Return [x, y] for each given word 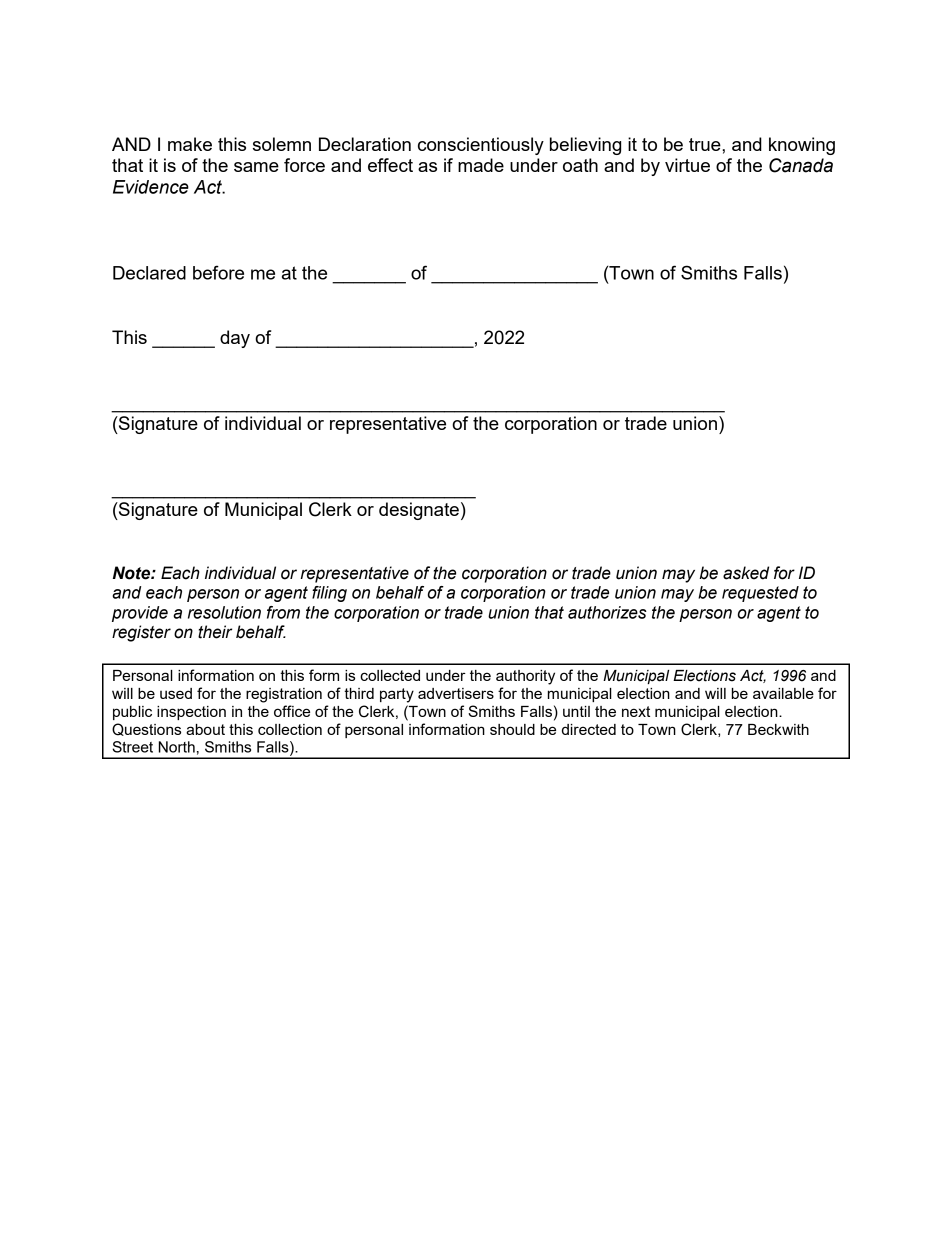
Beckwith [778, 729]
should [512, 729]
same [256, 167]
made [481, 165]
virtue [687, 165]
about [205, 729]
